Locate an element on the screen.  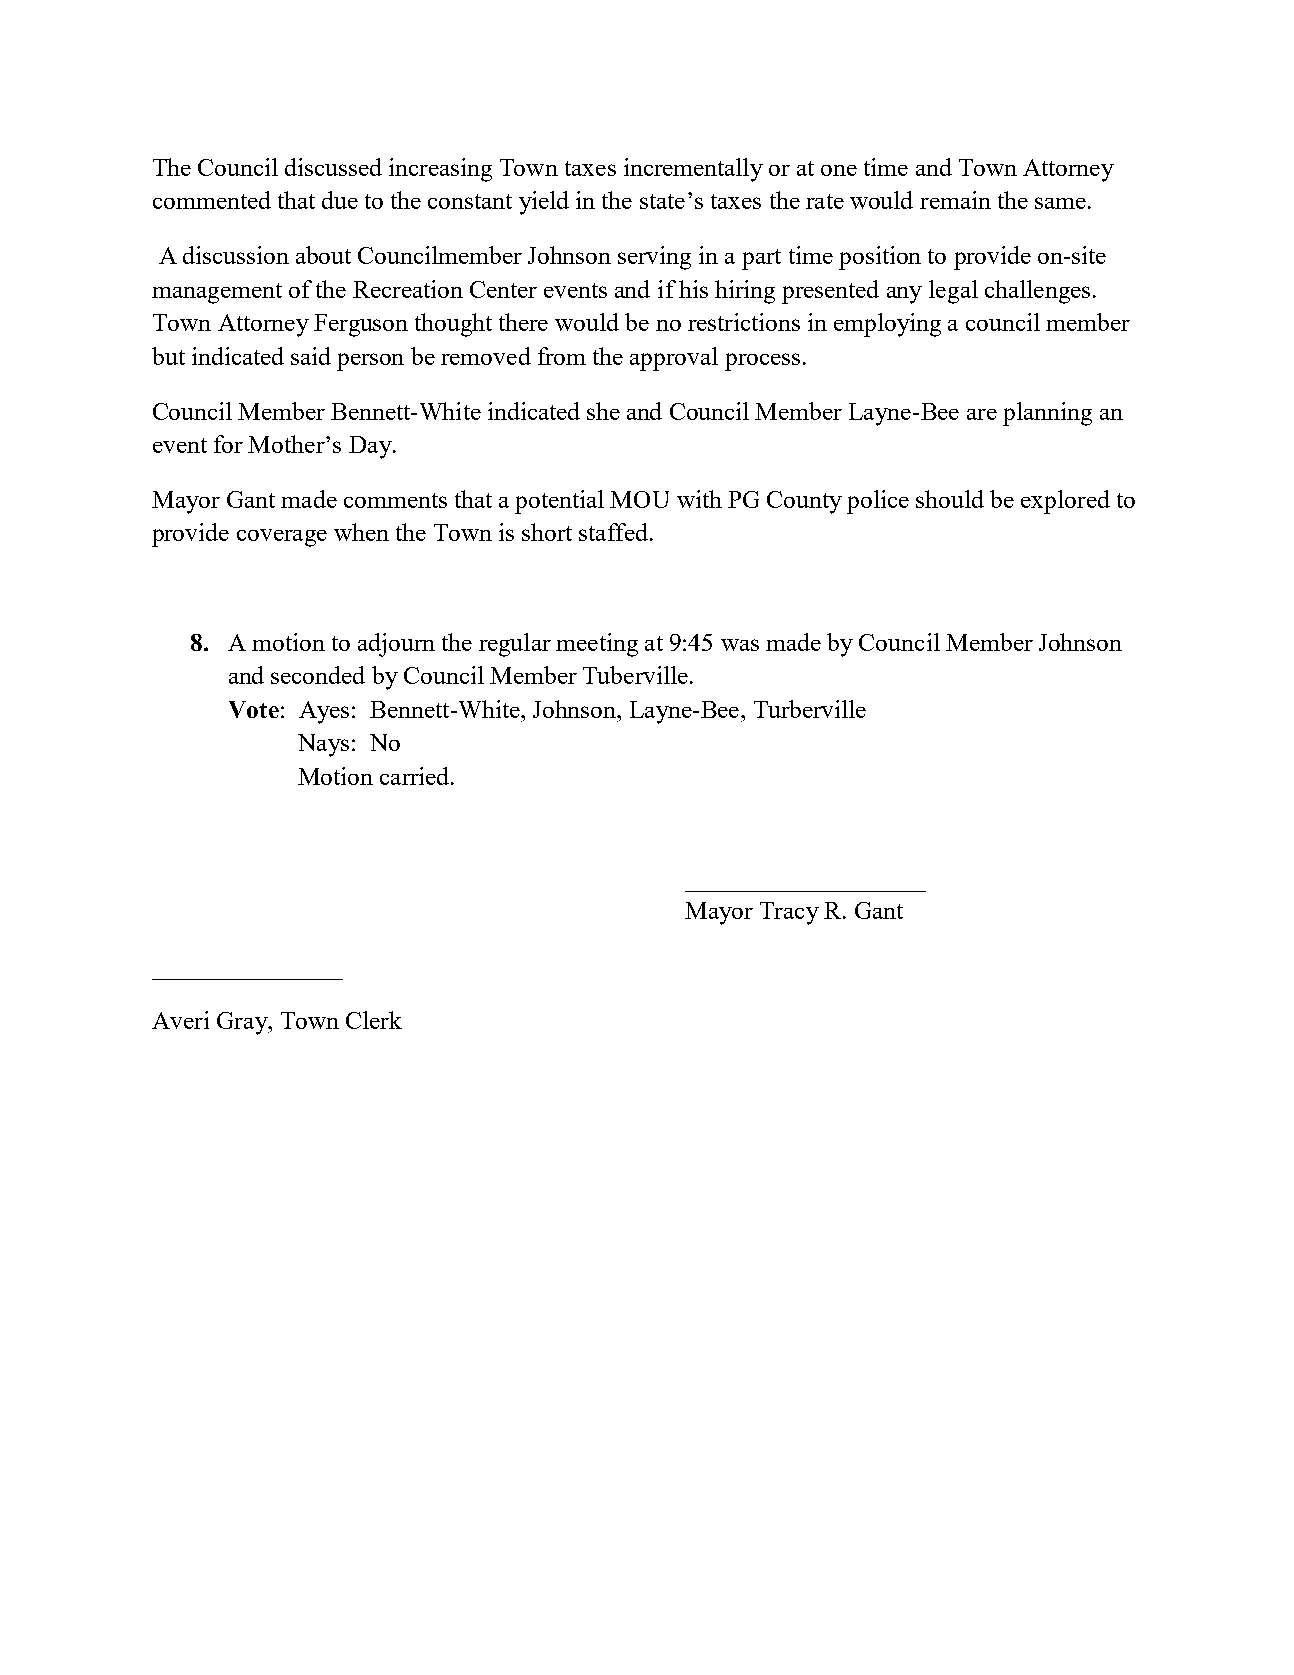
yield is located at coordinates (544, 203).
